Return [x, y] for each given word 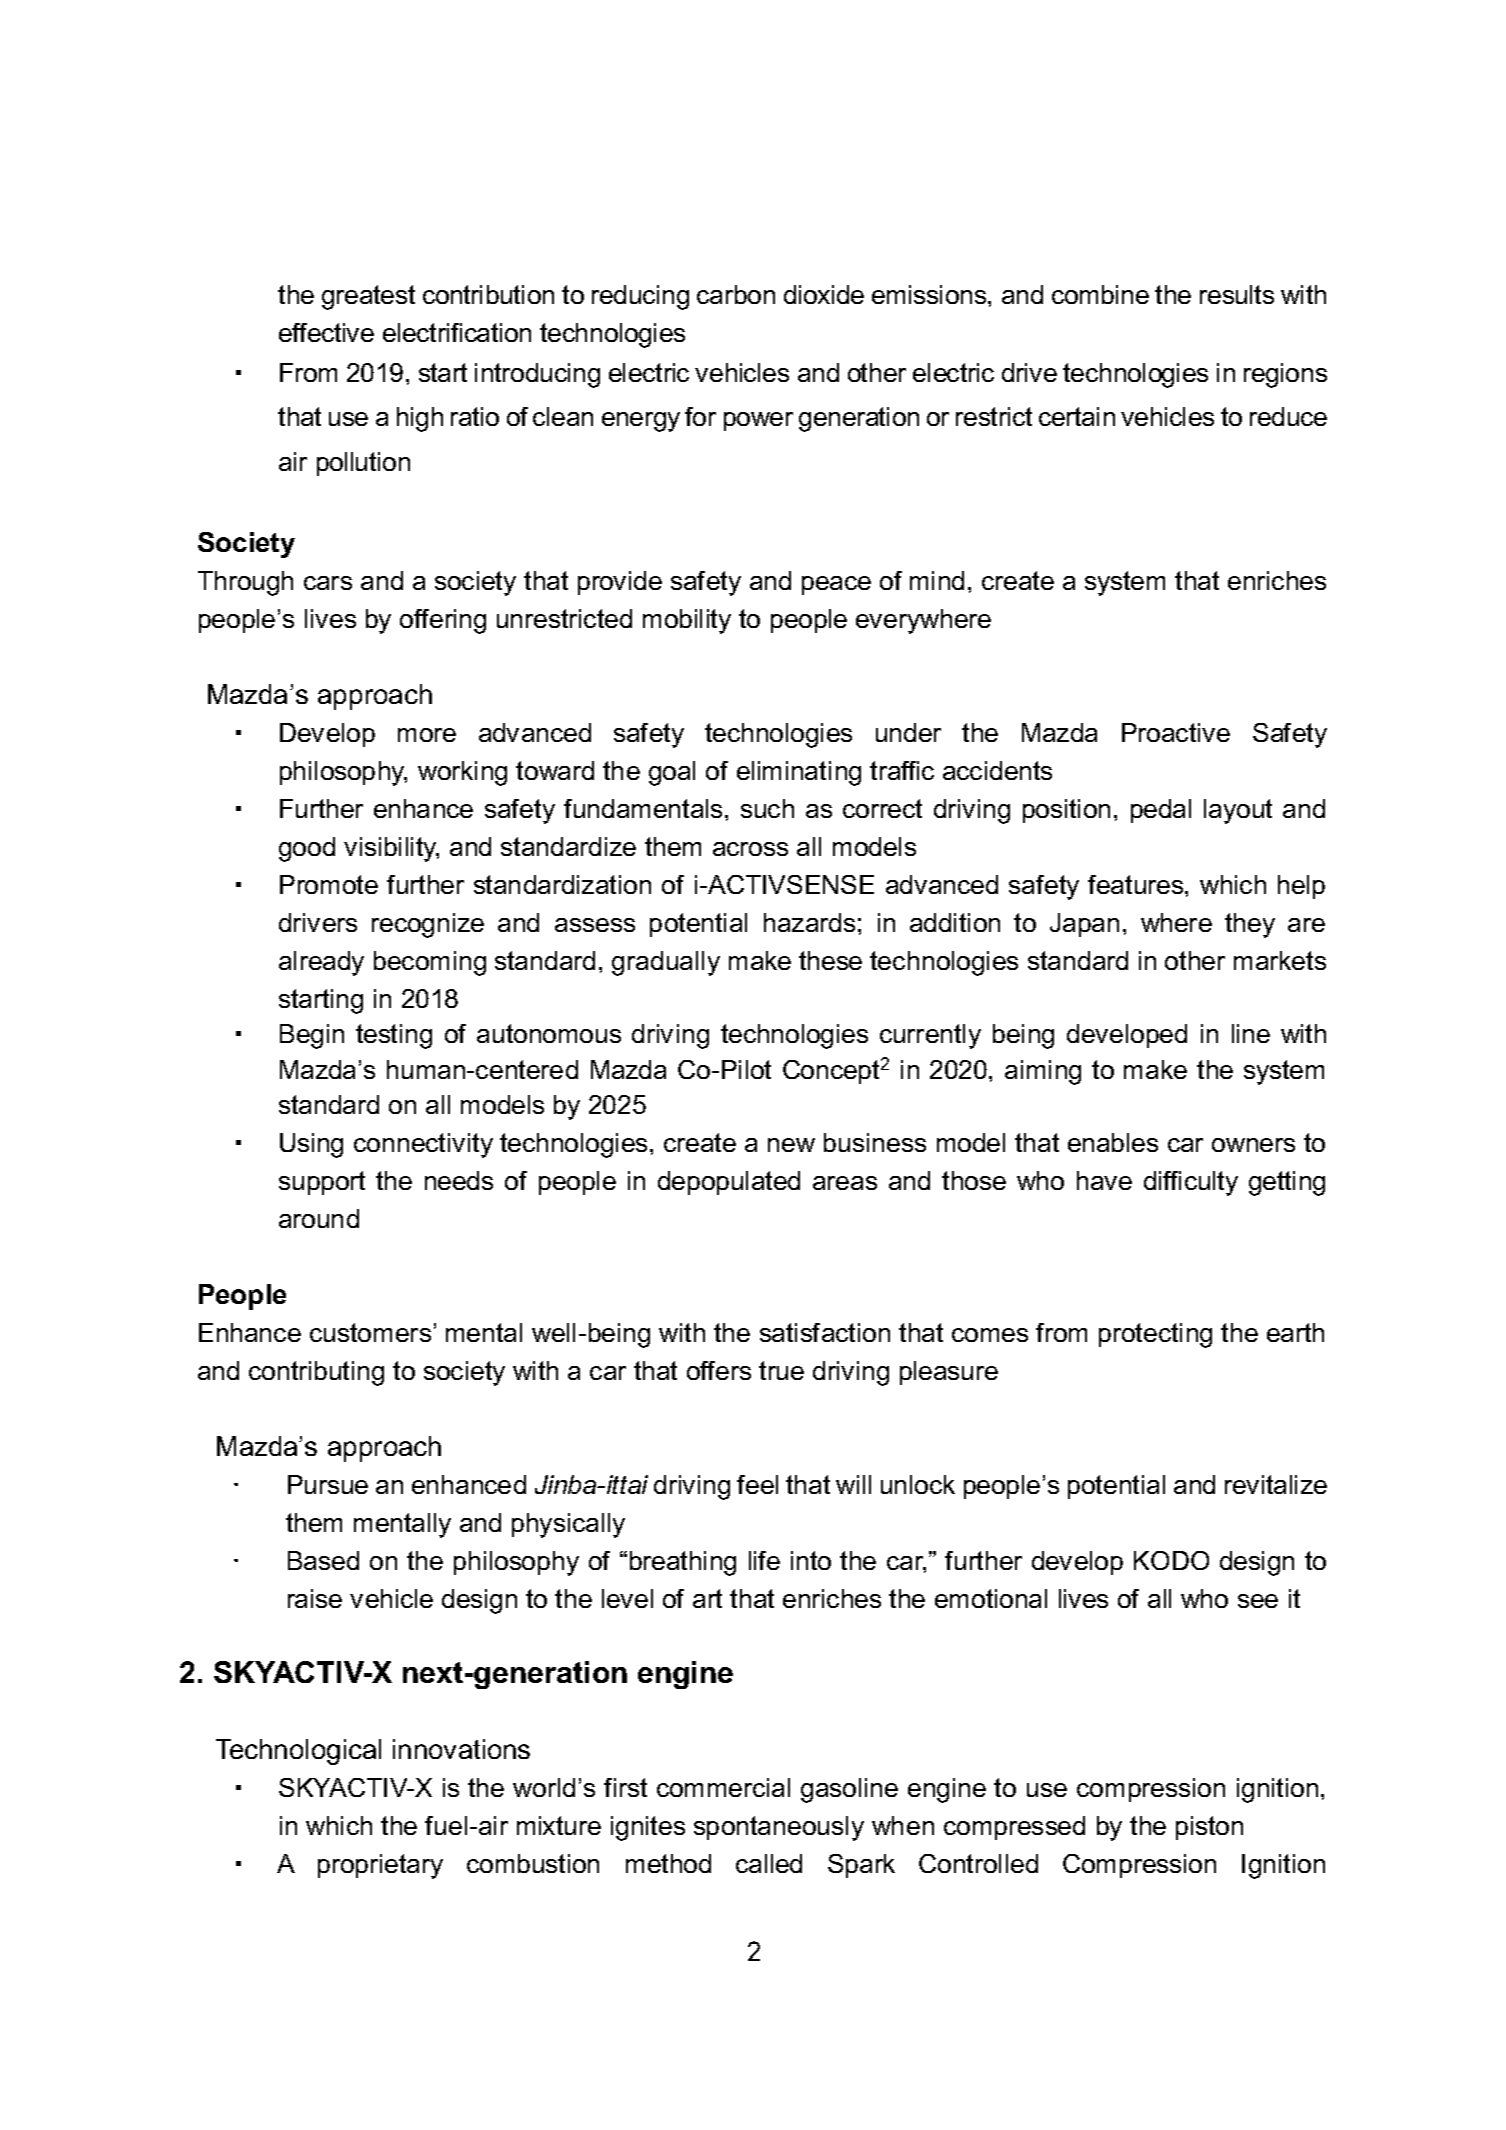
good [307, 849]
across [750, 849]
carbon [736, 294]
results [1237, 294]
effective [326, 332]
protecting [1155, 1335]
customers [370, 1332]
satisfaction [825, 1332]
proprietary [380, 1866]
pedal [1161, 811]
